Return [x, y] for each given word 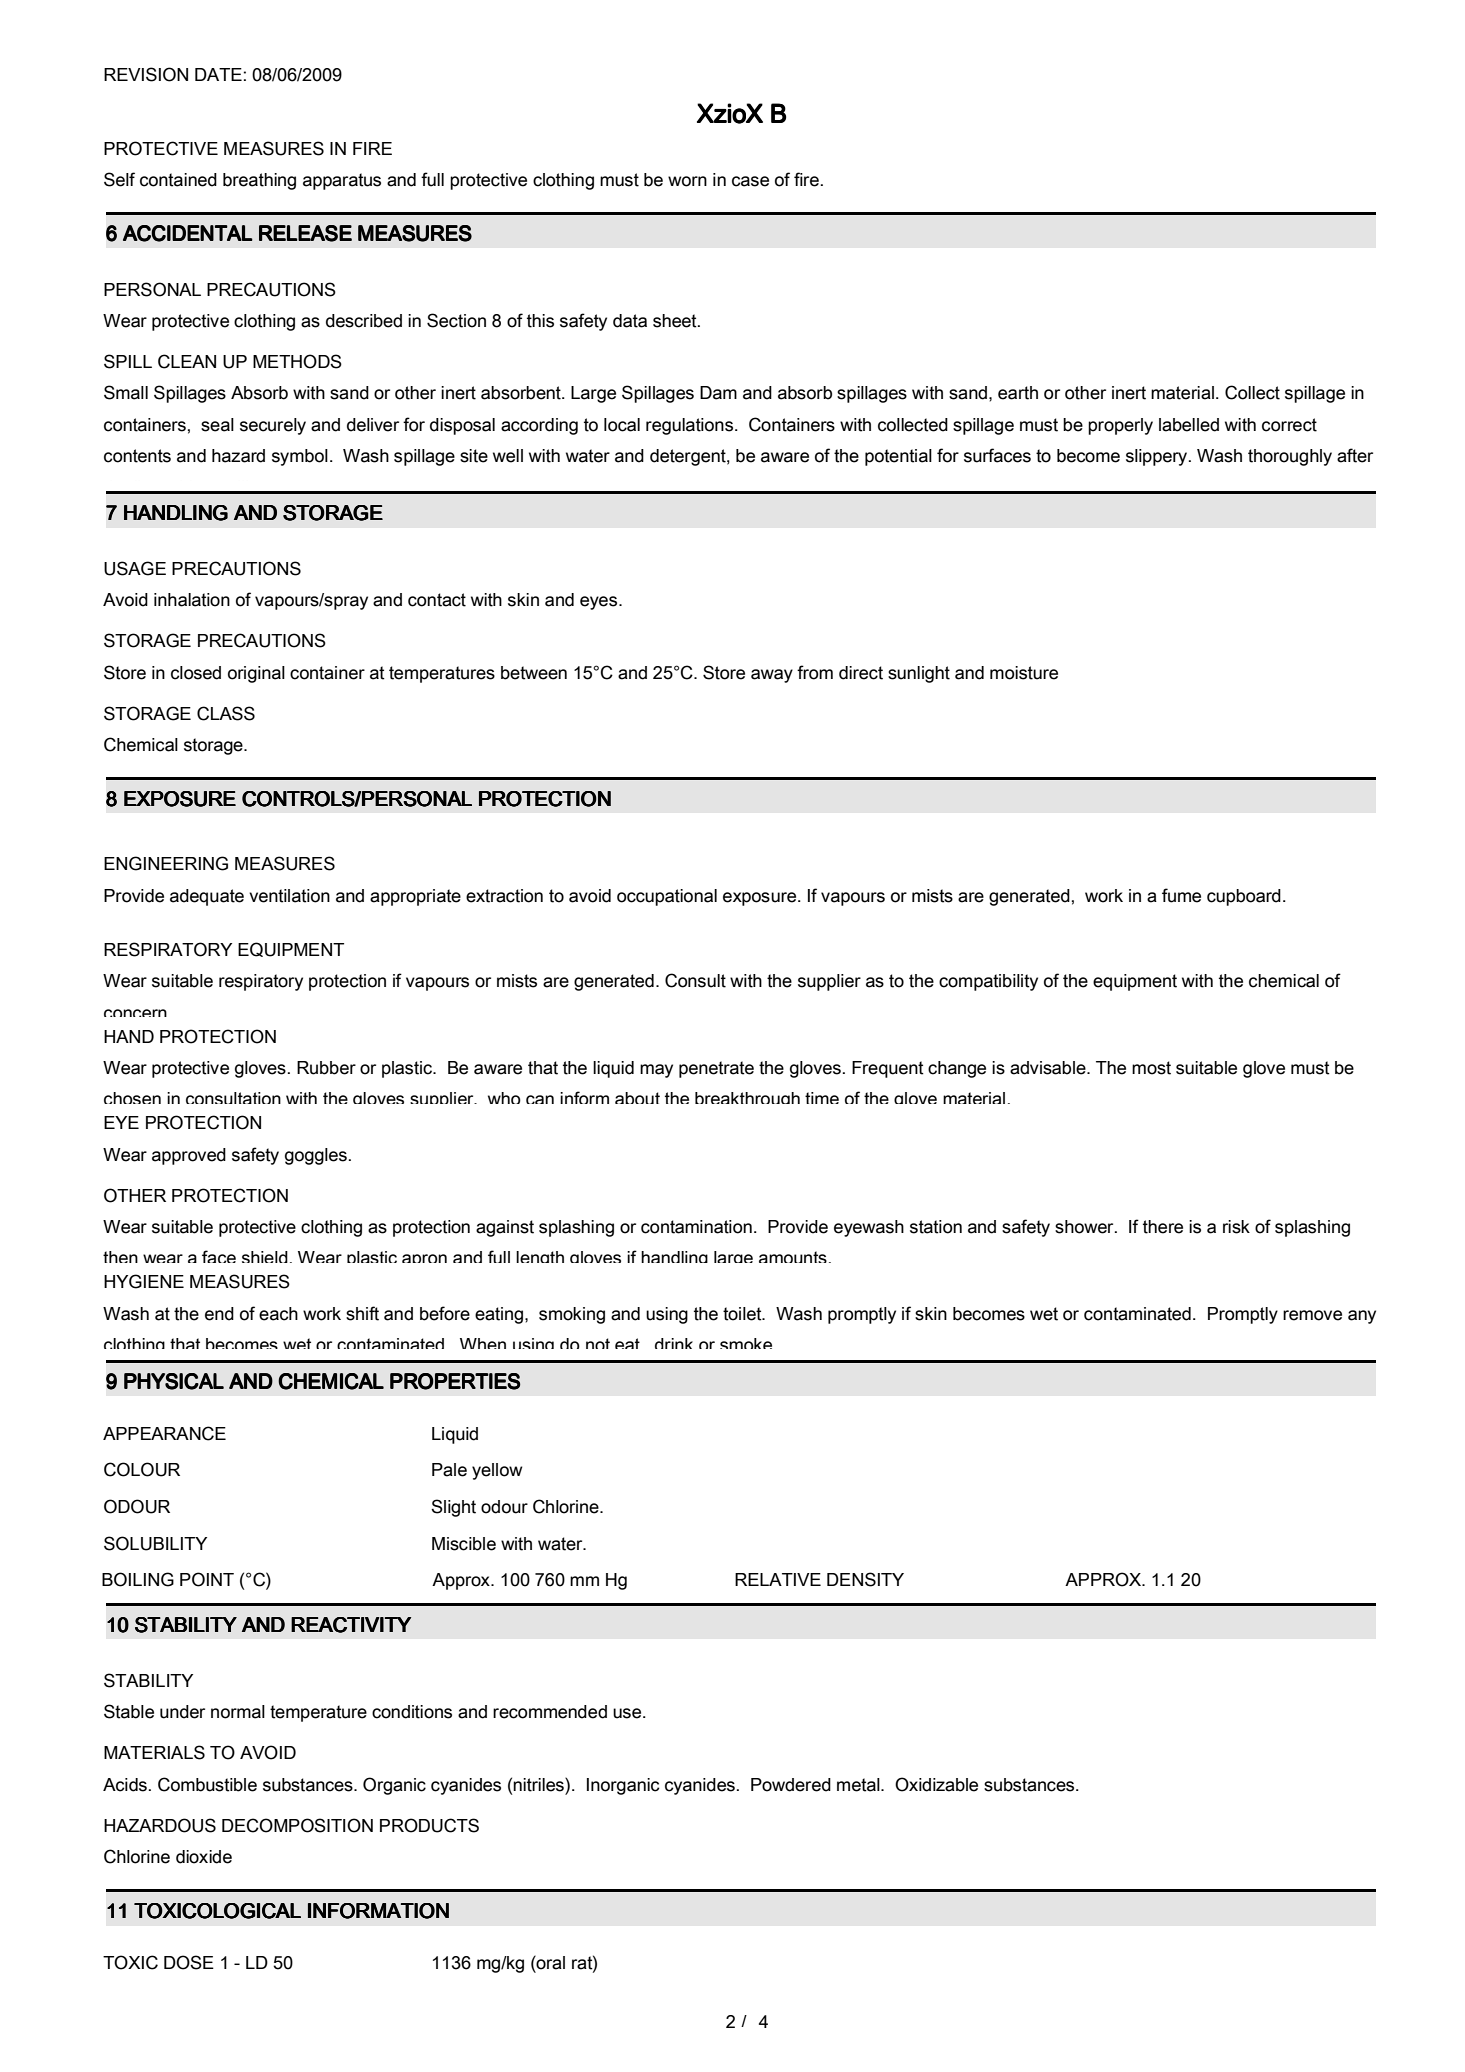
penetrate [716, 1069]
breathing [259, 181]
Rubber [326, 1068]
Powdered [791, 1785]
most [1151, 1068]
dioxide [204, 1857]
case [750, 181]
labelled [1189, 425]
